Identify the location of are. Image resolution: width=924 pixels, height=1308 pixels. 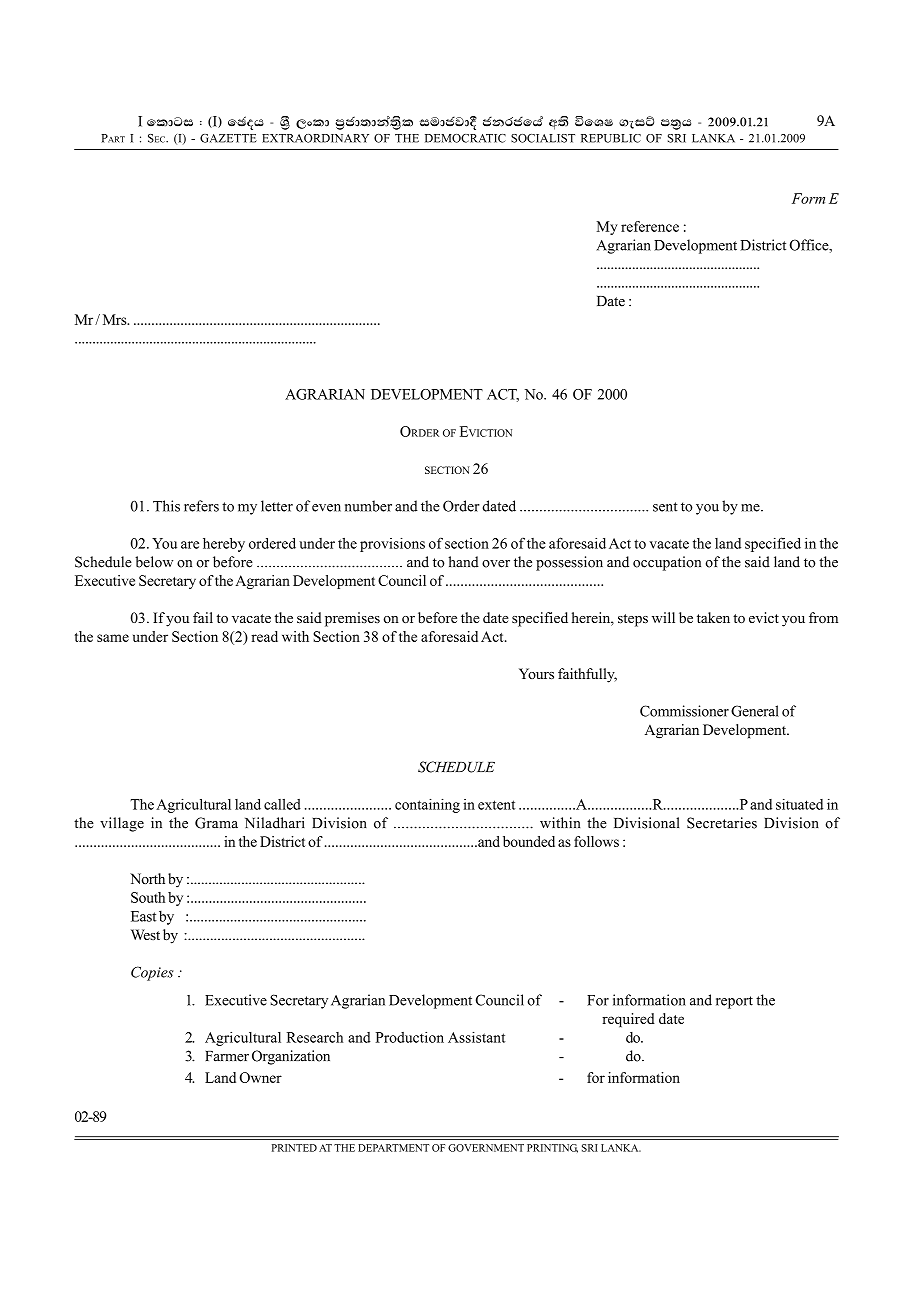
(190, 545).
